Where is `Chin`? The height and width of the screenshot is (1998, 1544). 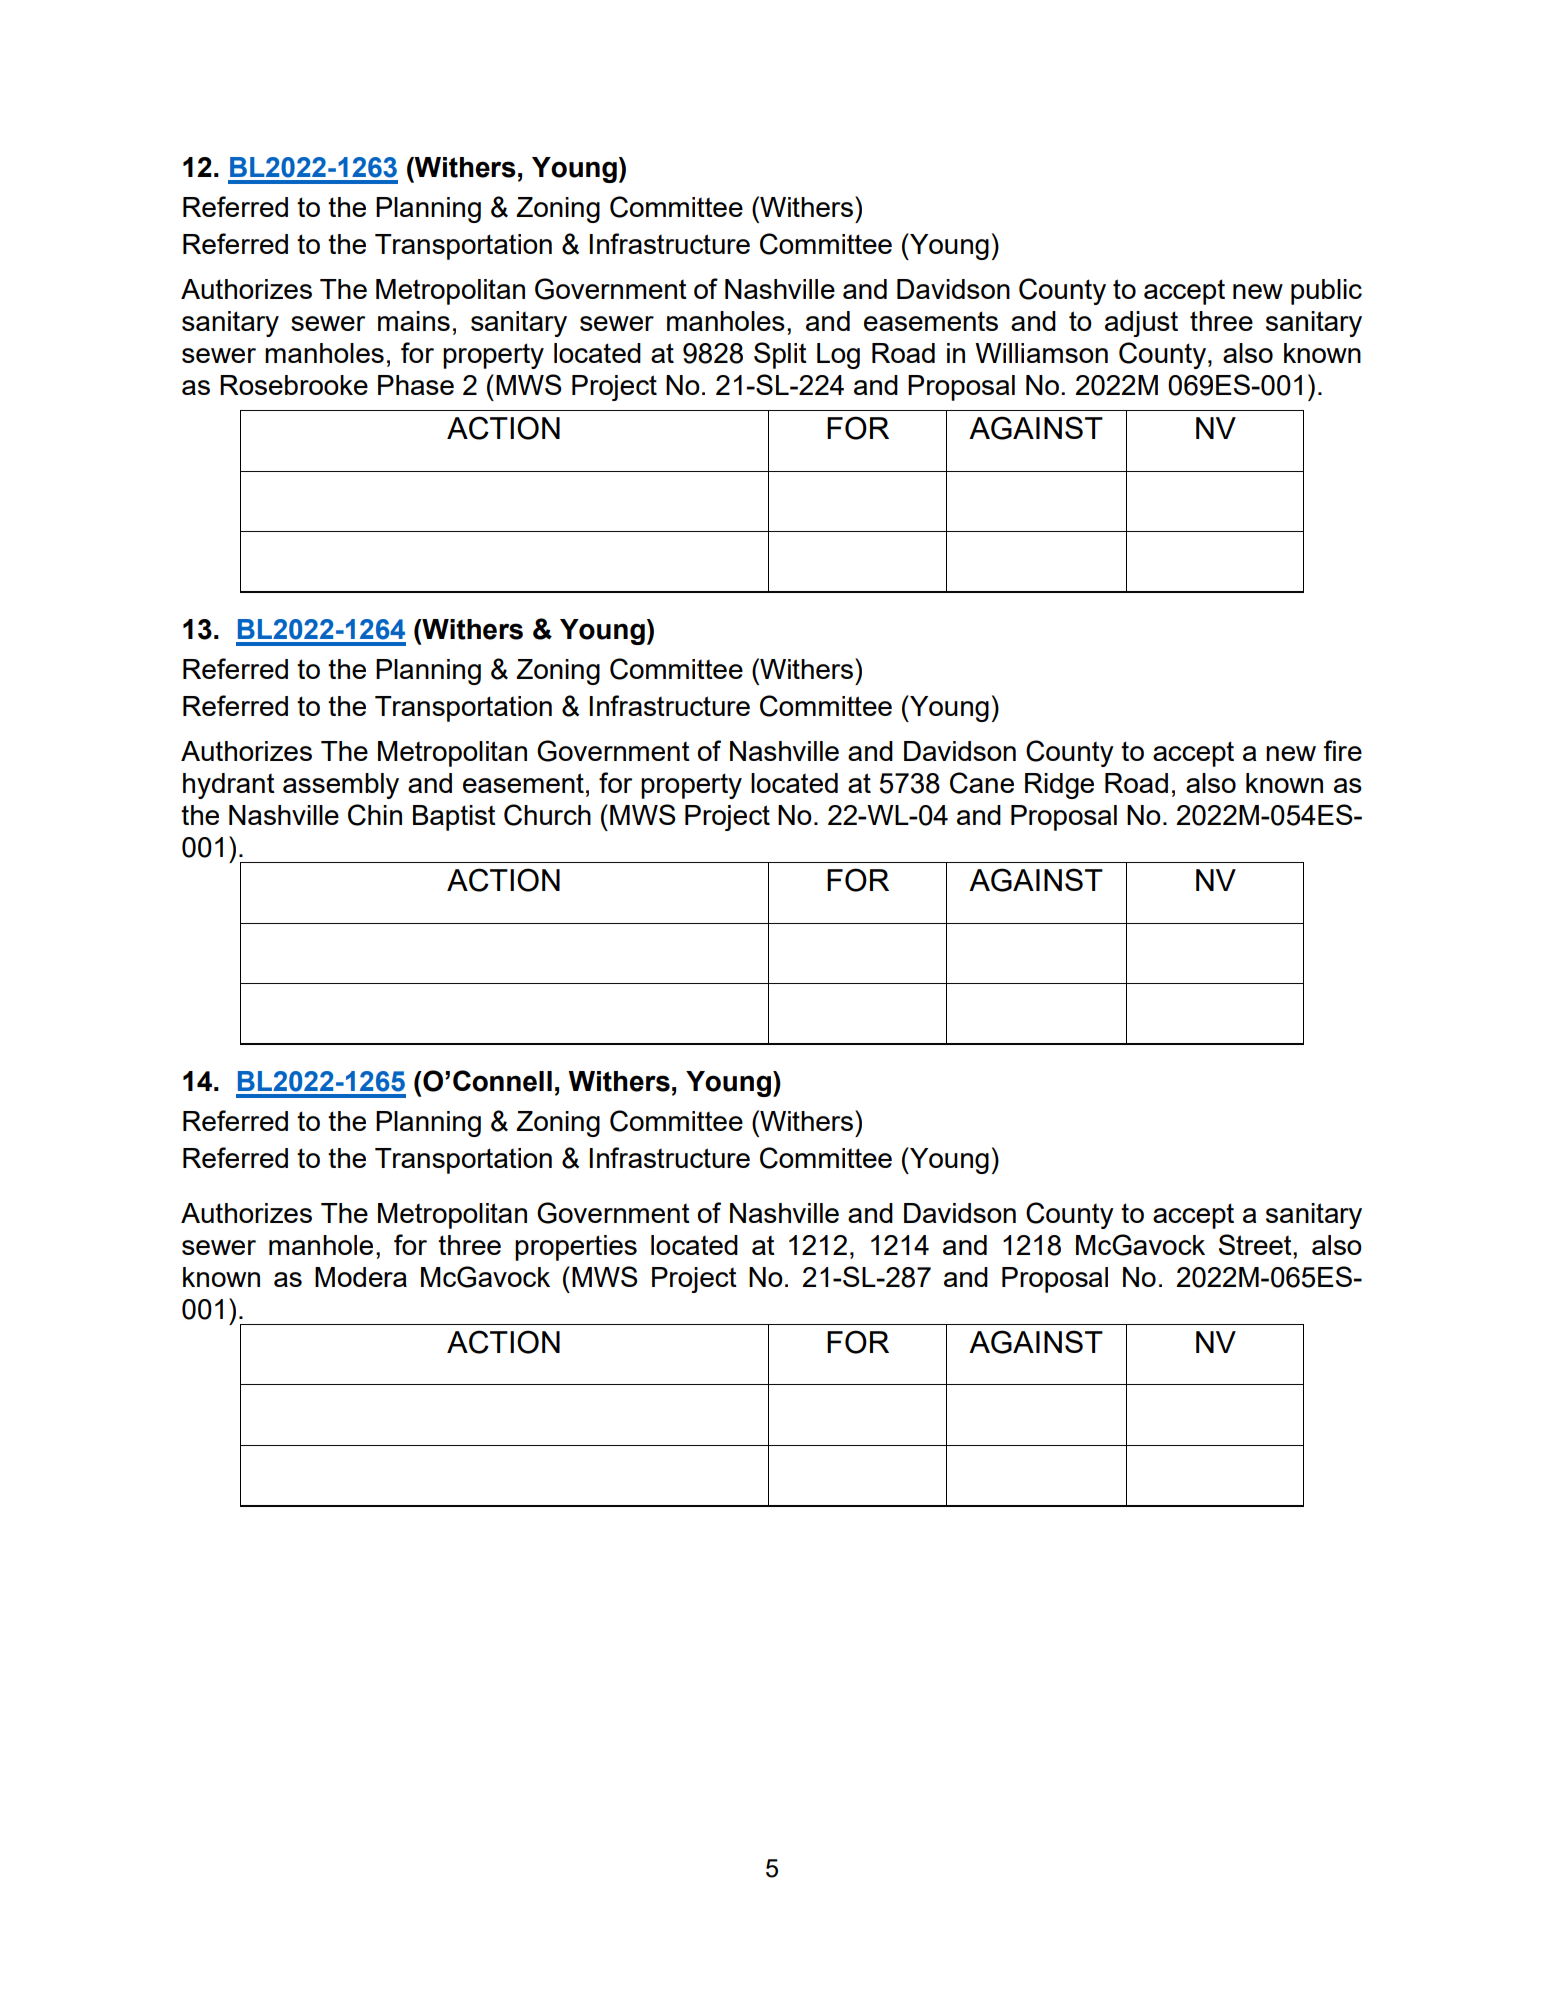
Chin is located at coordinates (375, 815).
